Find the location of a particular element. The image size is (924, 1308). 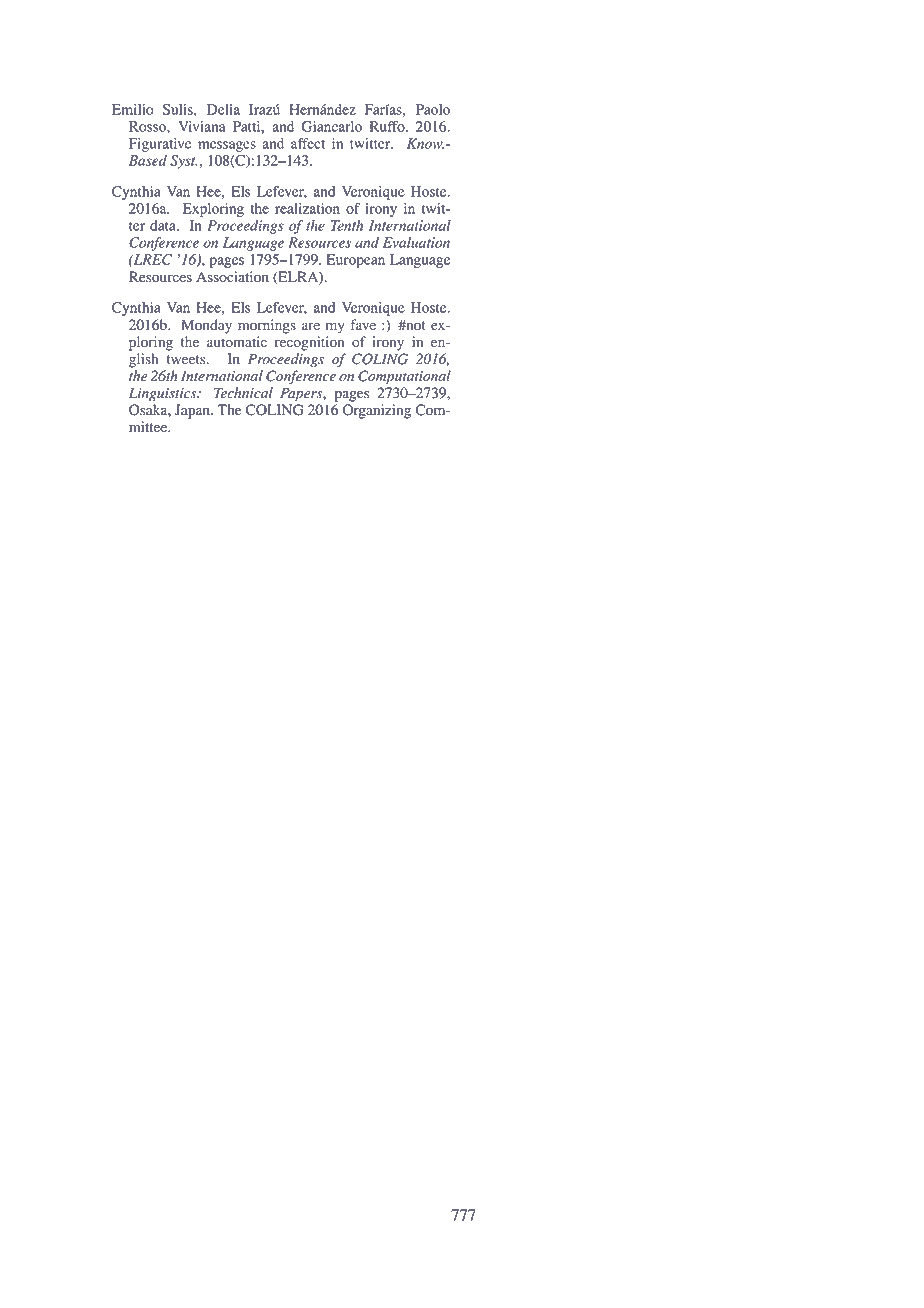

Linguistics is located at coordinates (164, 394).
